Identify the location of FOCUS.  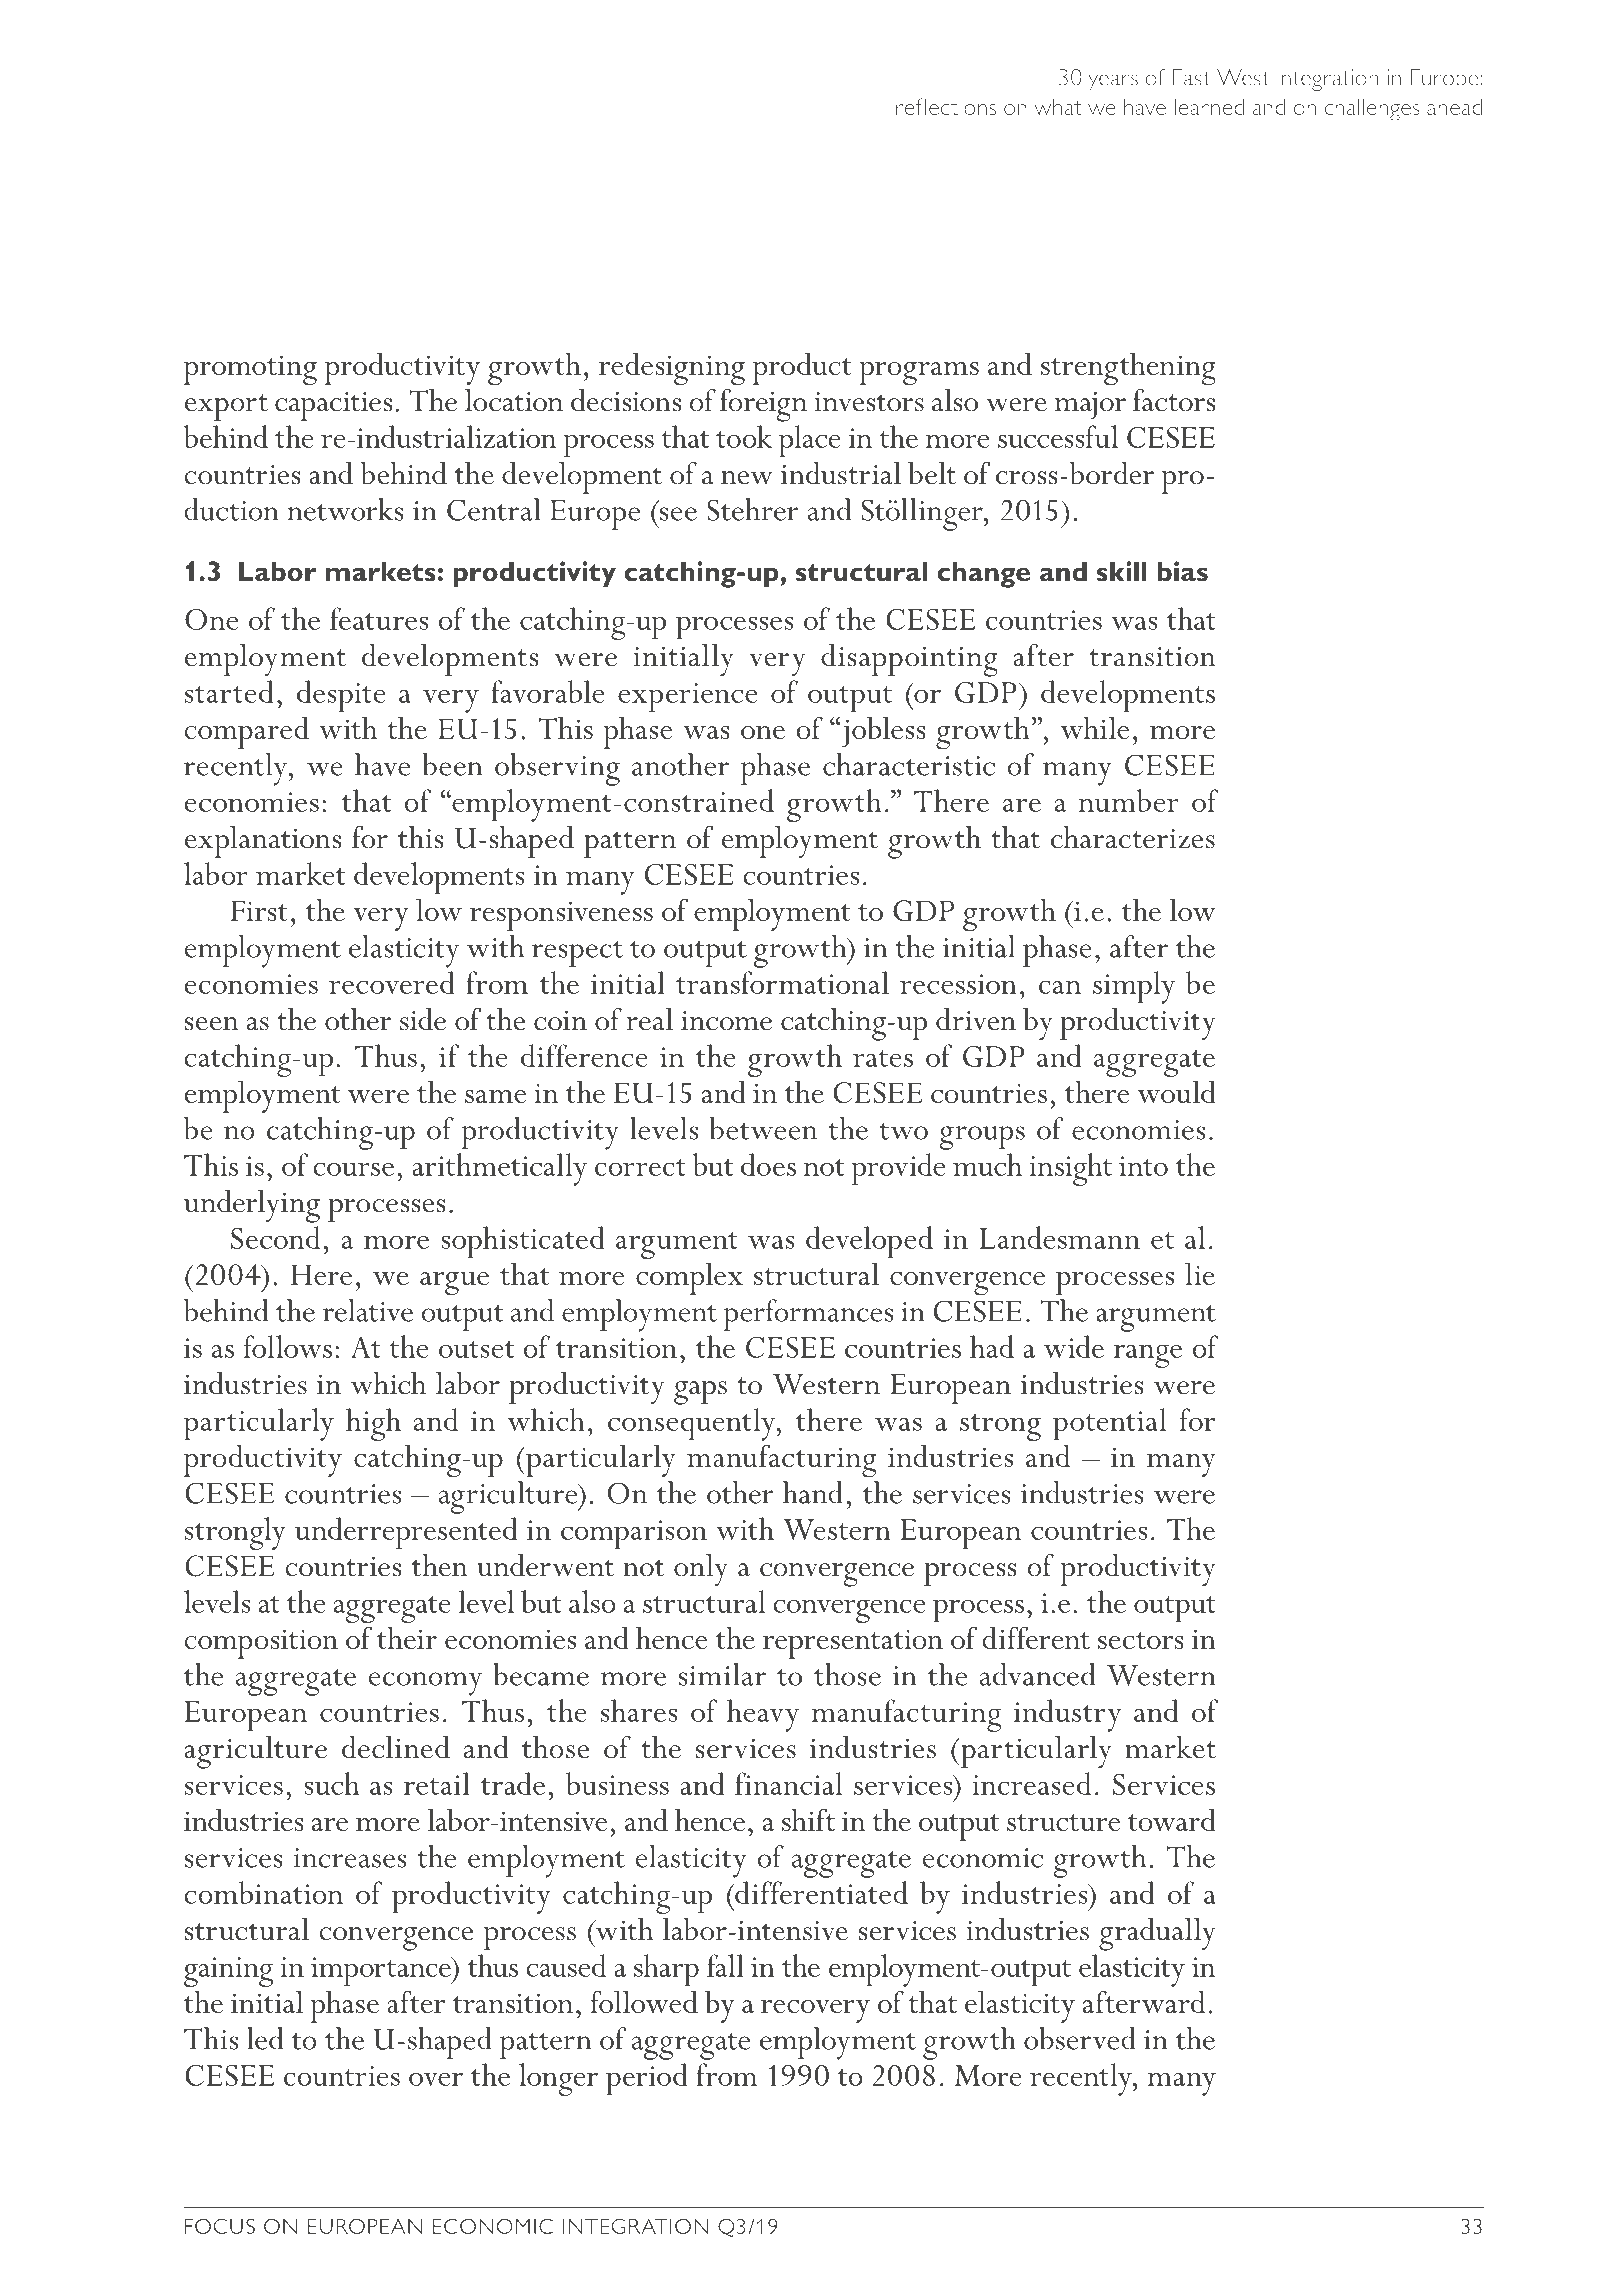
(220, 2226).
